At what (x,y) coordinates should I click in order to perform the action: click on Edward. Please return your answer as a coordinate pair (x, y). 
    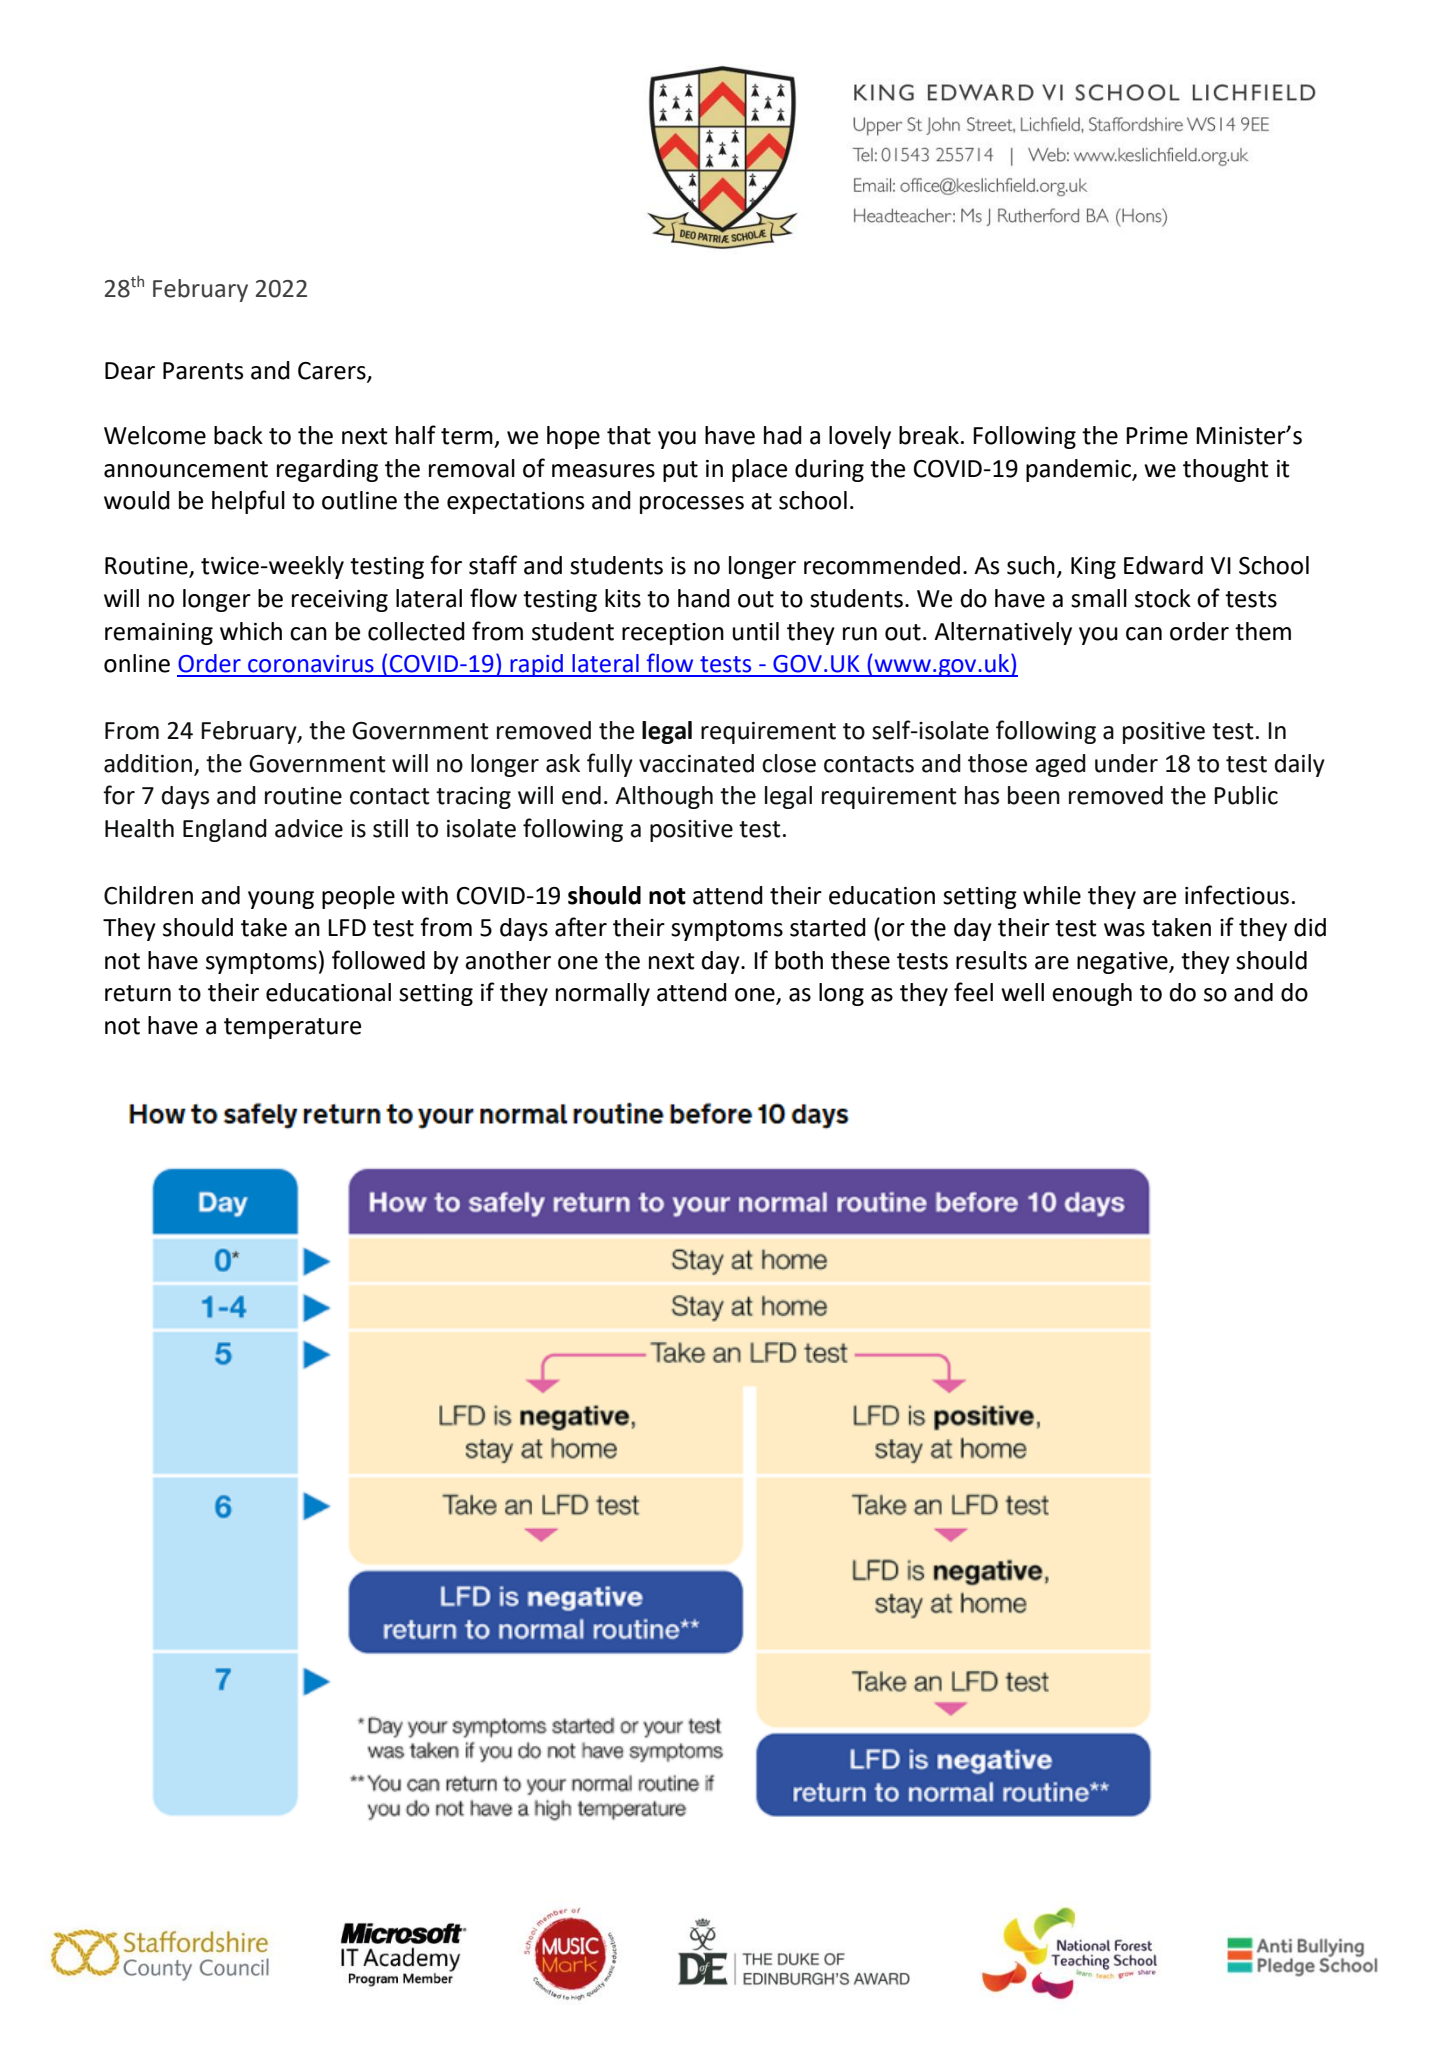
    Looking at the image, I should click on (1163, 565).
